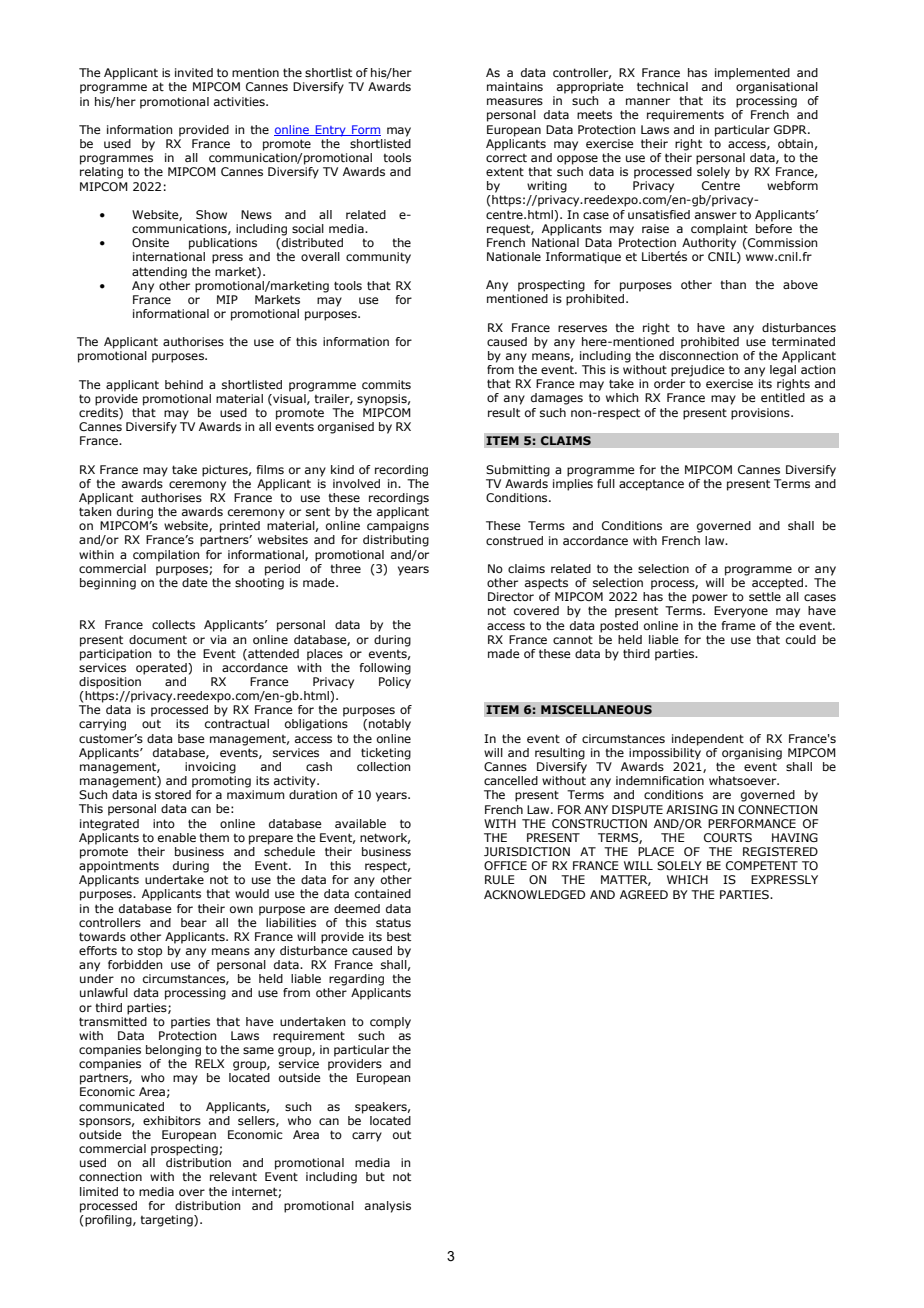 The height and width of the image is (1308, 924). I want to click on Director, so click(511, 596).
